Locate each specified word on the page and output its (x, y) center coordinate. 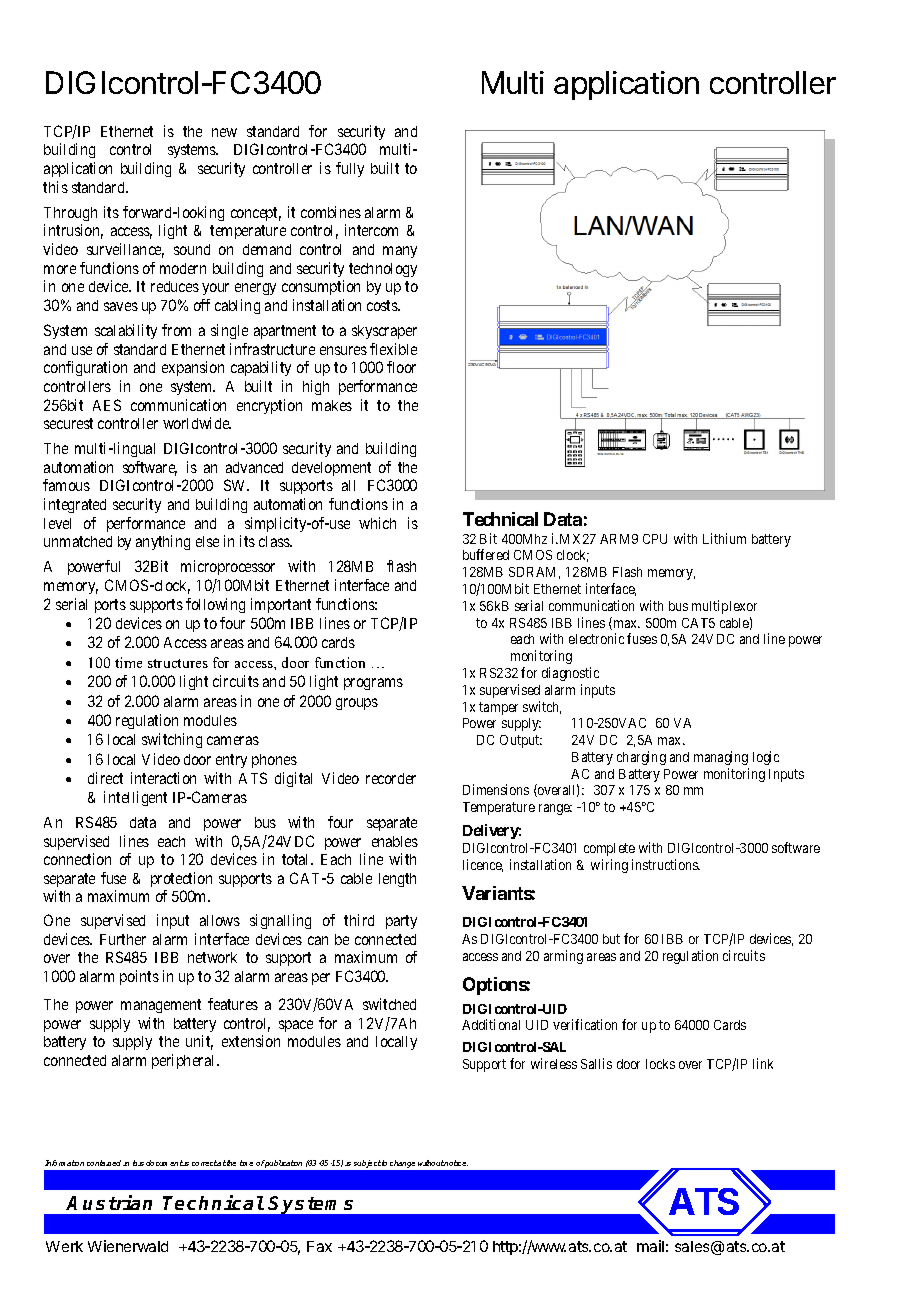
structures (178, 663)
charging (641, 758)
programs (373, 684)
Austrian (109, 1202)
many (400, 252)
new (224, 132)
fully (350, 169)
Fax (319, 1246)
